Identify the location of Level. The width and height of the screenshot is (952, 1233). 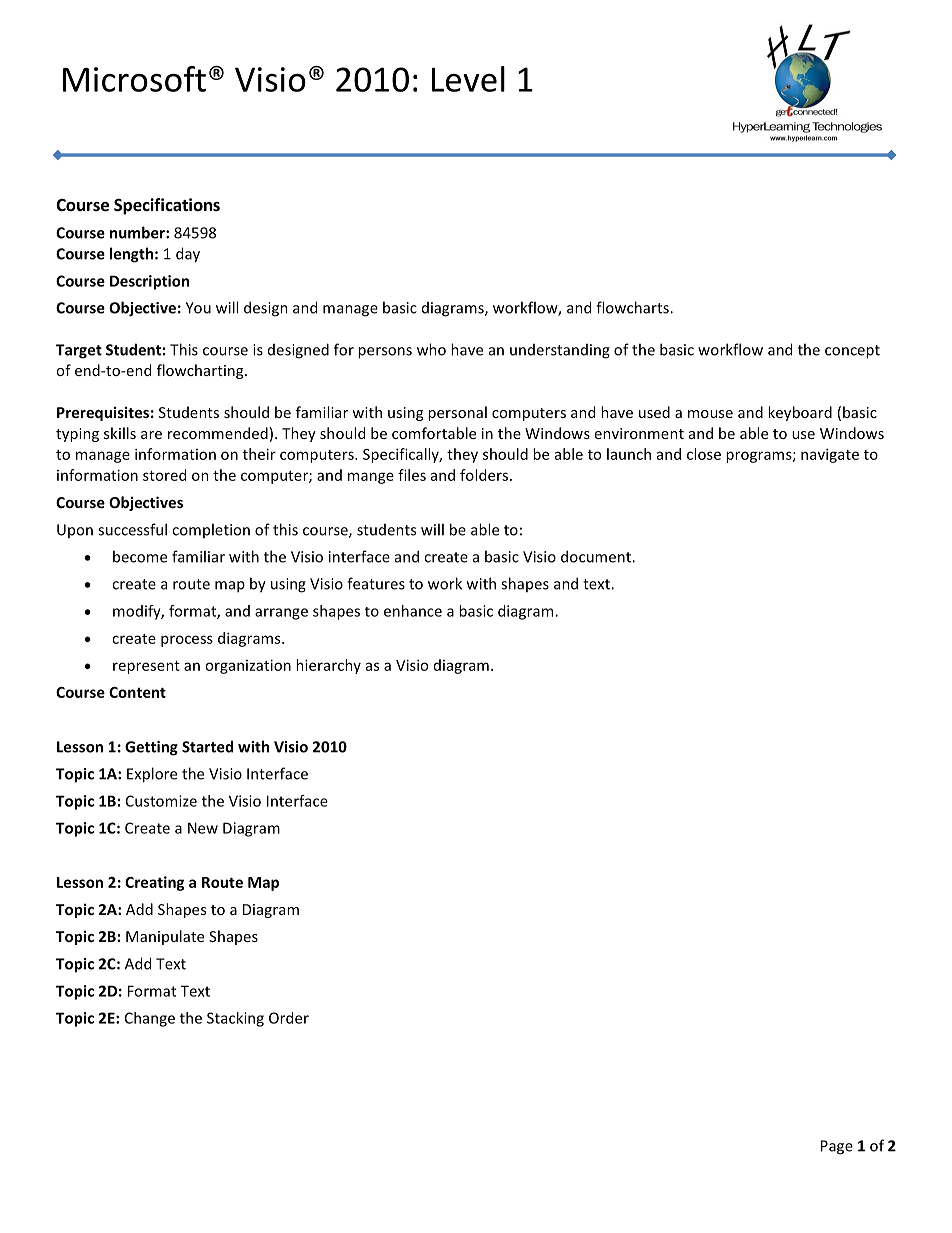
(468, 79).
